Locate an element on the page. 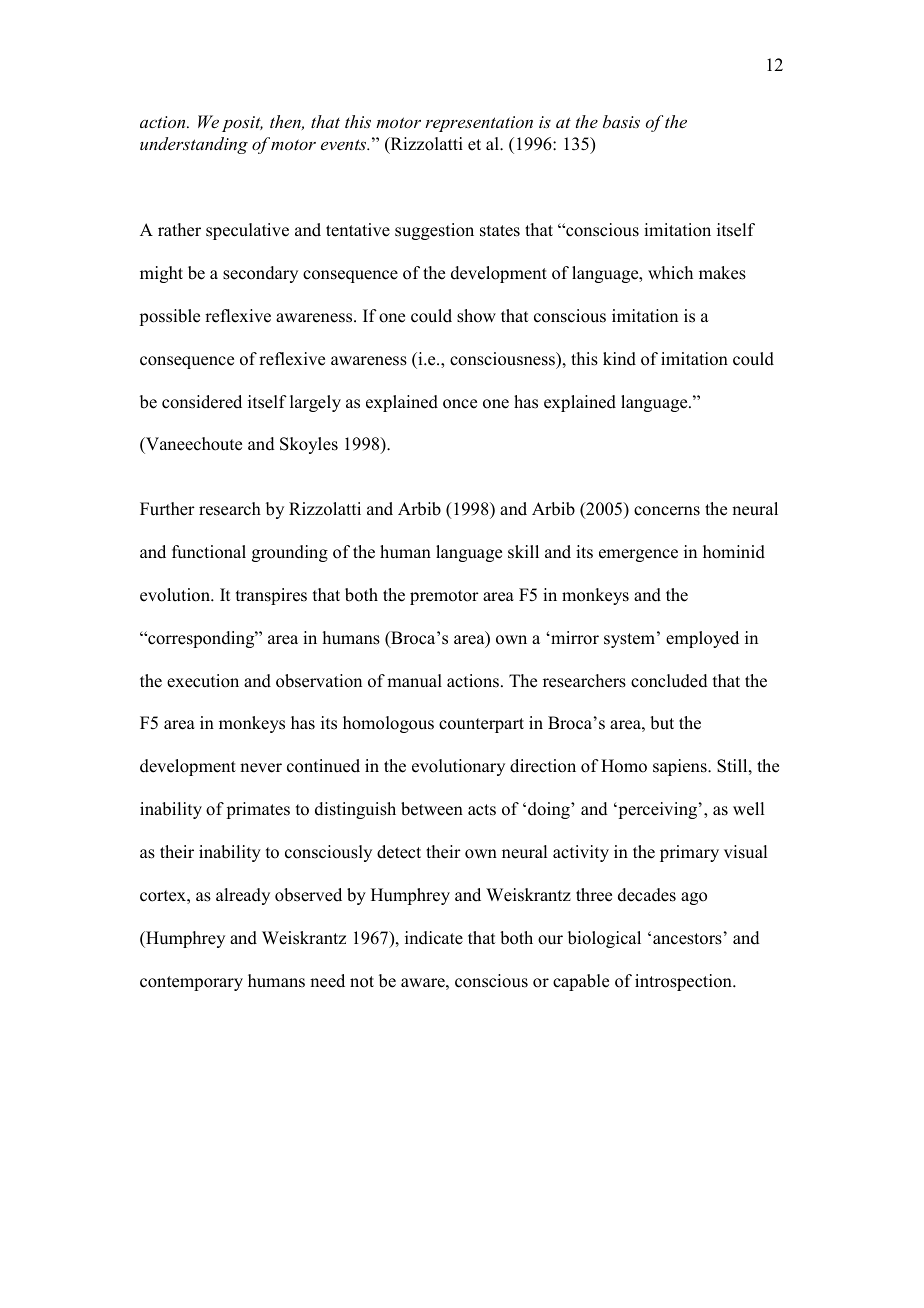 Image resolution: width=924 pixels, height=1308 pixels. indicate is located at coordinates (434, 938).
